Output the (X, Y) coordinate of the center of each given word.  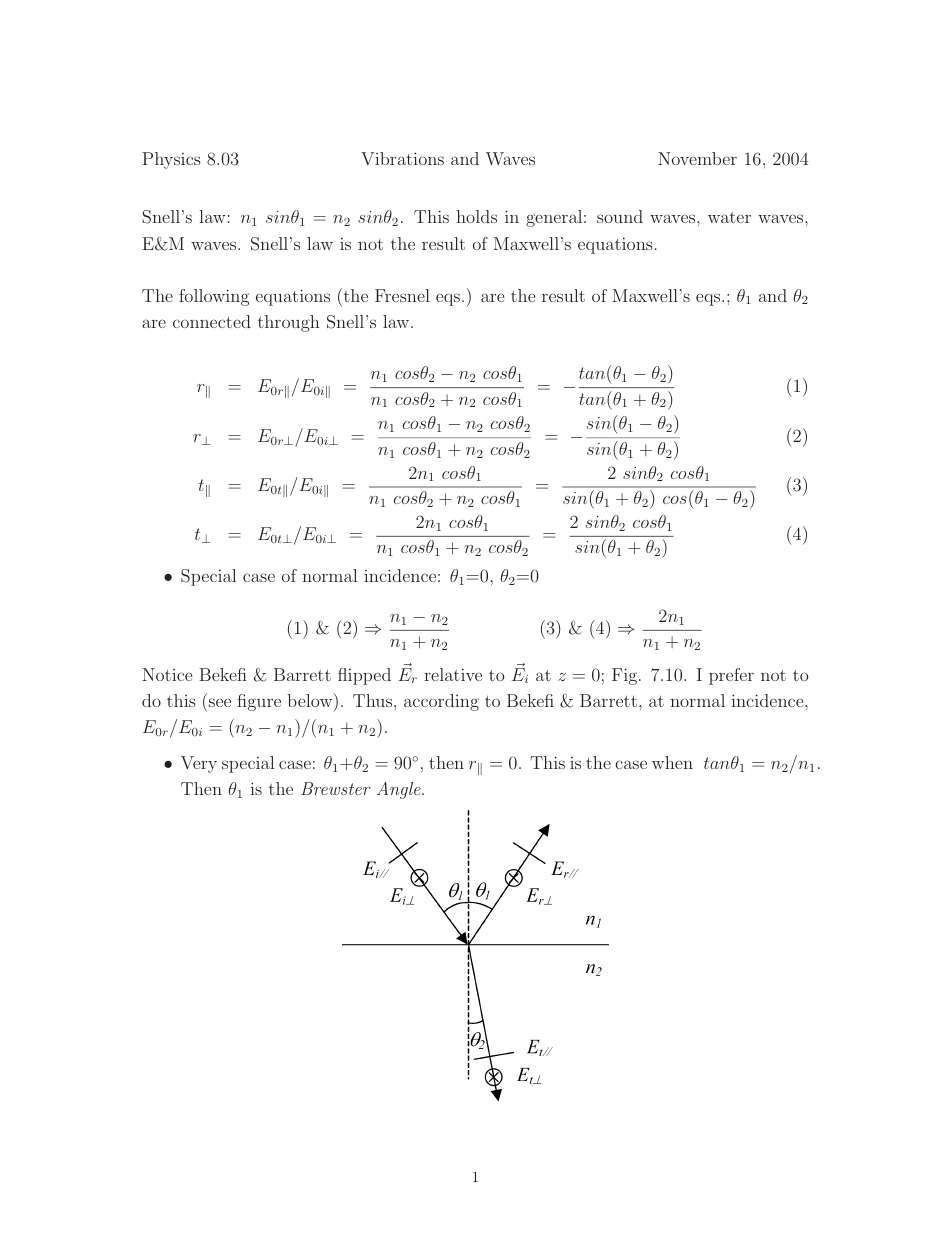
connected (212, 321)
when (672, 762)
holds (476, 216)
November (697, 158)
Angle (400, 790)
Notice (167, 674)
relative (453, 674)
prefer (731, 676)
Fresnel (402, 295)
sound (620, 216)
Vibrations (402, 158)
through (289, 323)
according (441, 702)
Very (199, 764)
